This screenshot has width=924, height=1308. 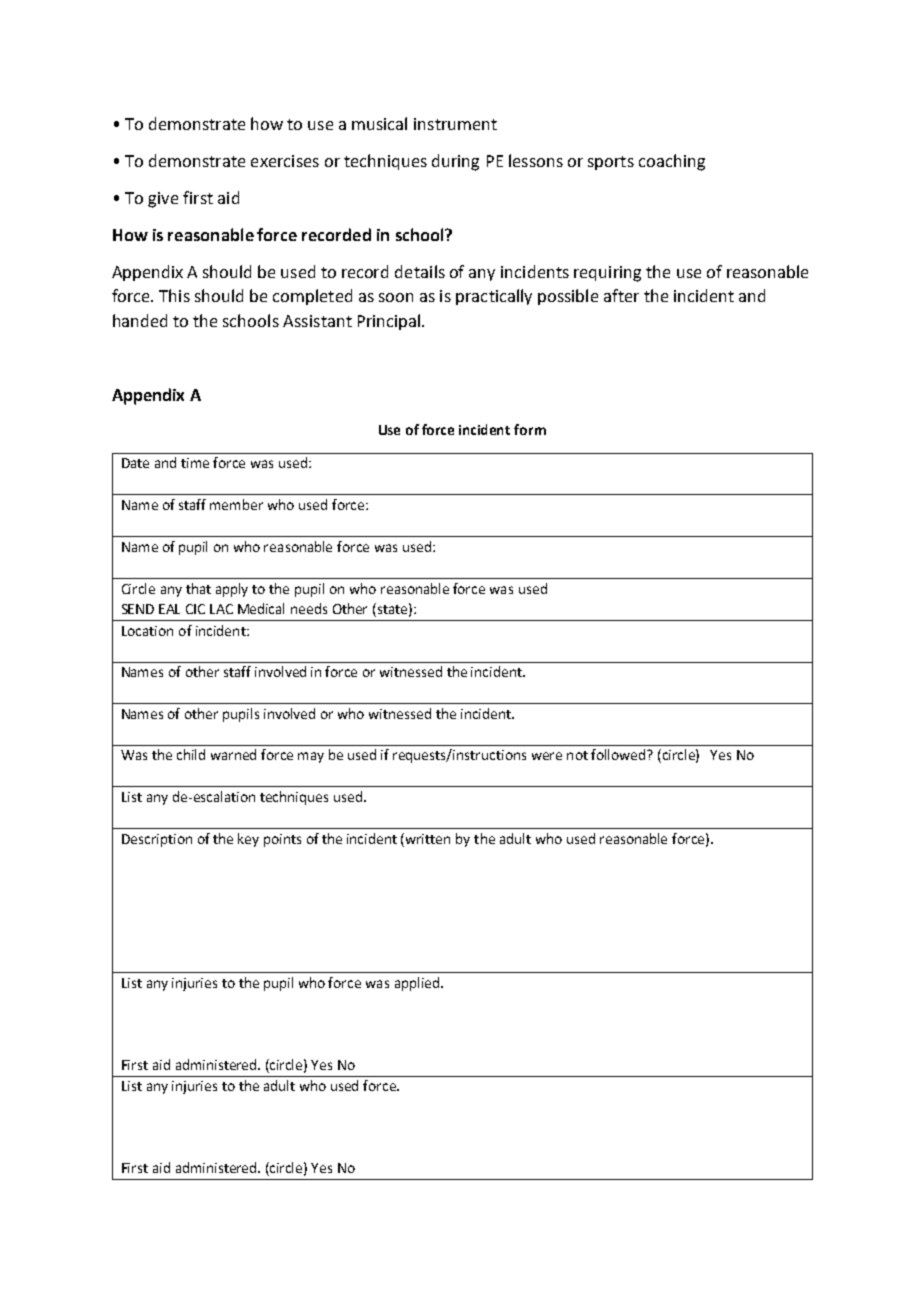 I want to click on that, so click(x=198, y=588).
